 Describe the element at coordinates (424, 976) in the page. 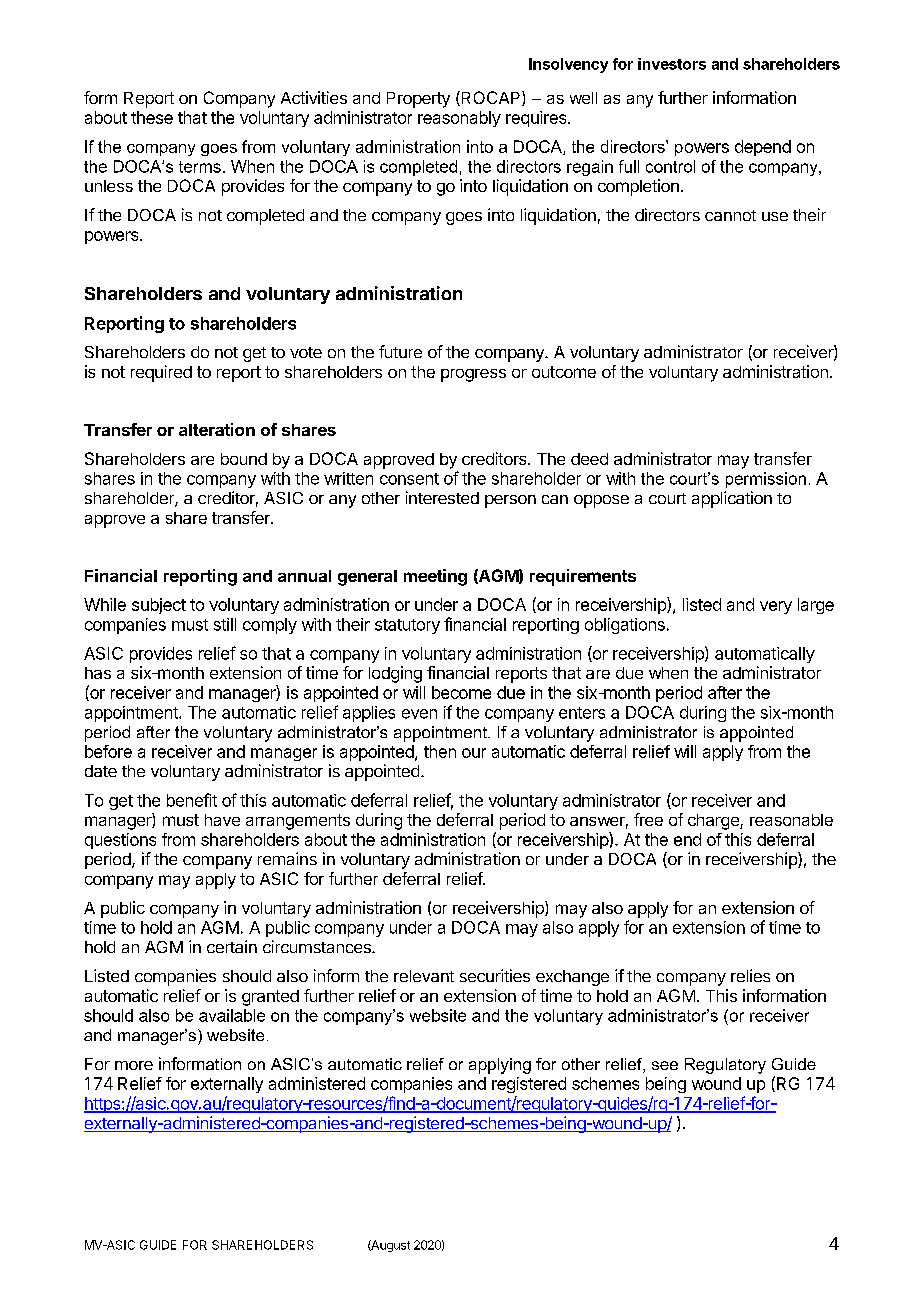

I see `relevant` at that location.
